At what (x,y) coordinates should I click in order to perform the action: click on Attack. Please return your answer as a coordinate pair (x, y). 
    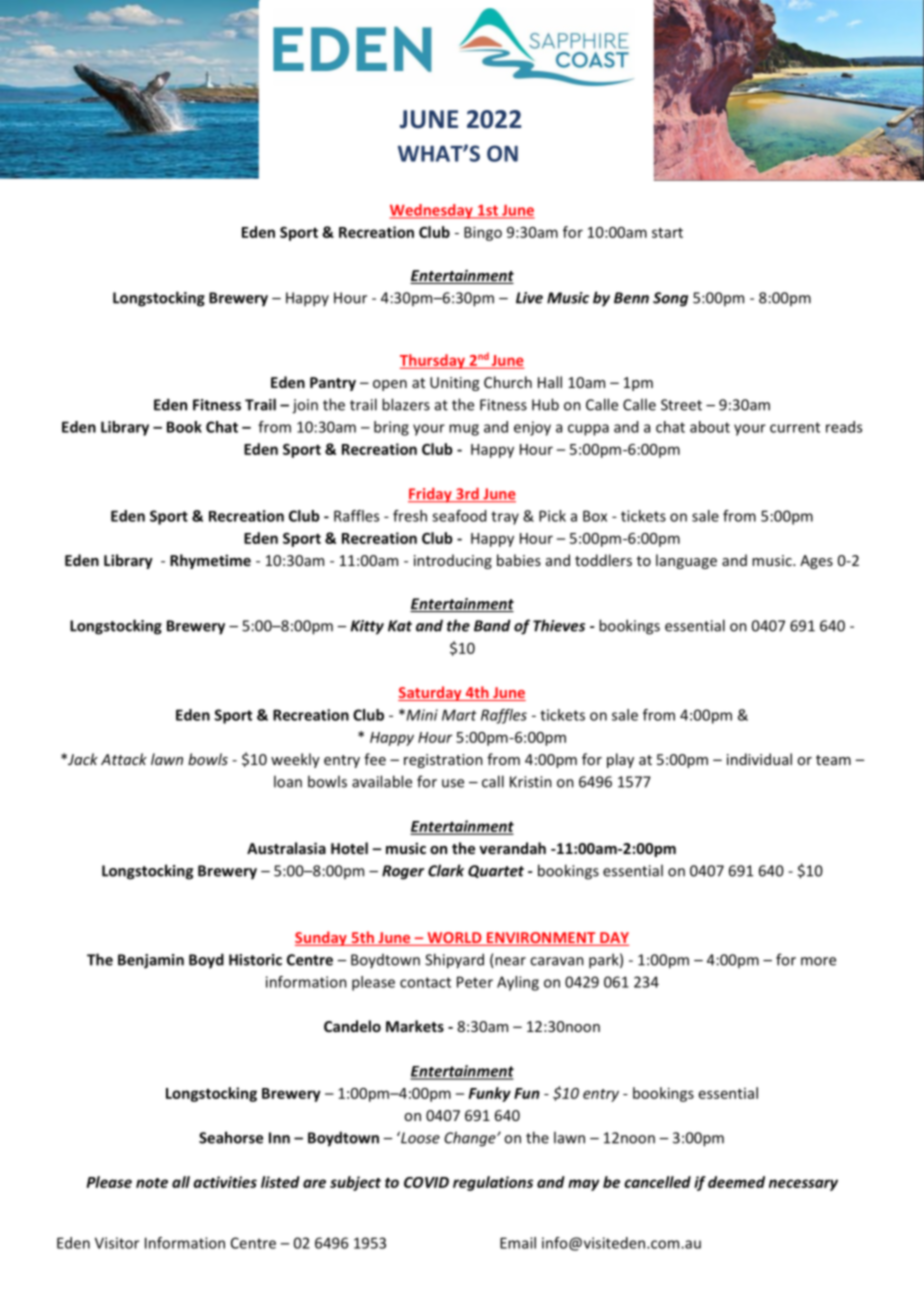
    Looking at the image, I should click on (124, 759).
